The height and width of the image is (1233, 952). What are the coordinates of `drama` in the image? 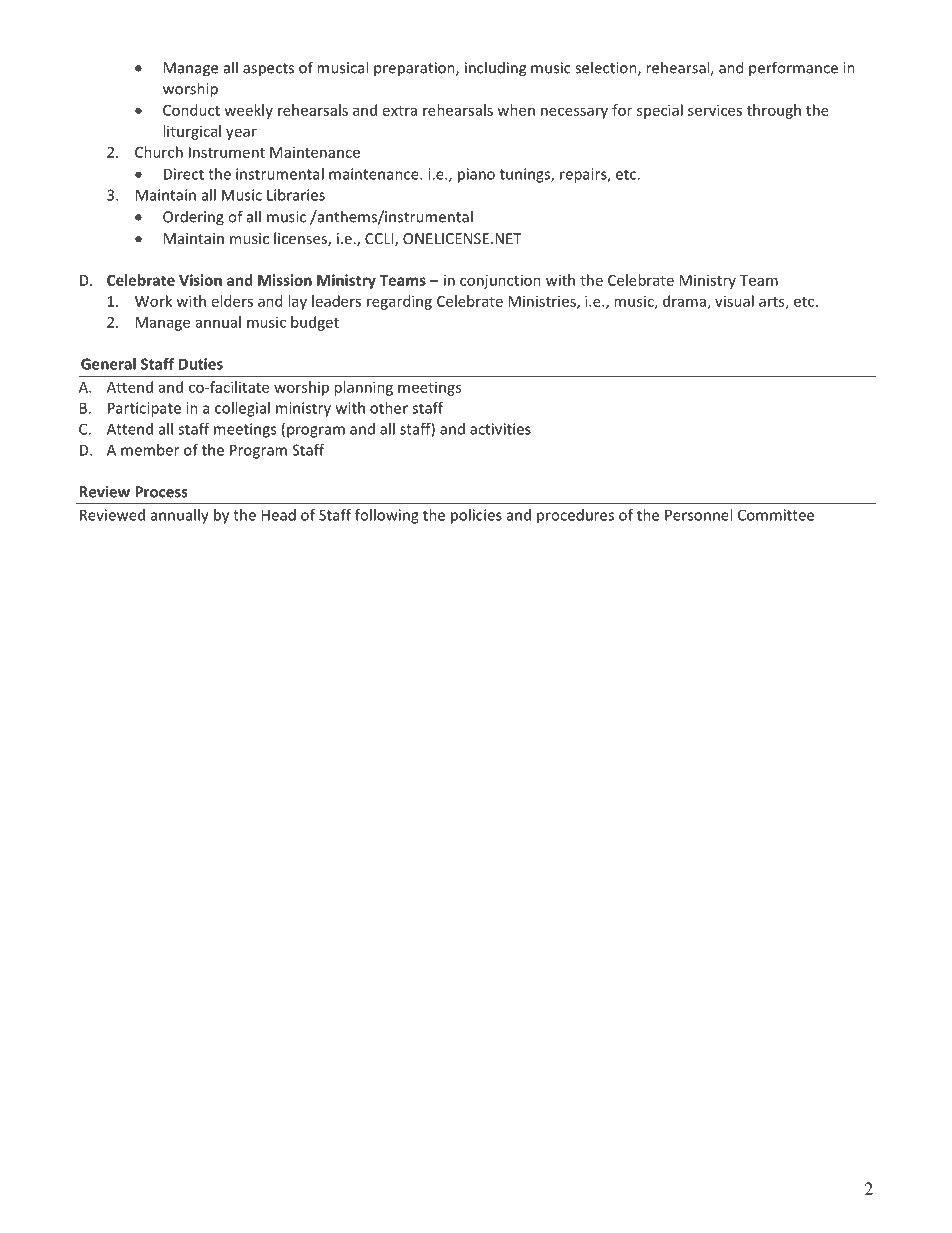 It's located at (684, 301).
